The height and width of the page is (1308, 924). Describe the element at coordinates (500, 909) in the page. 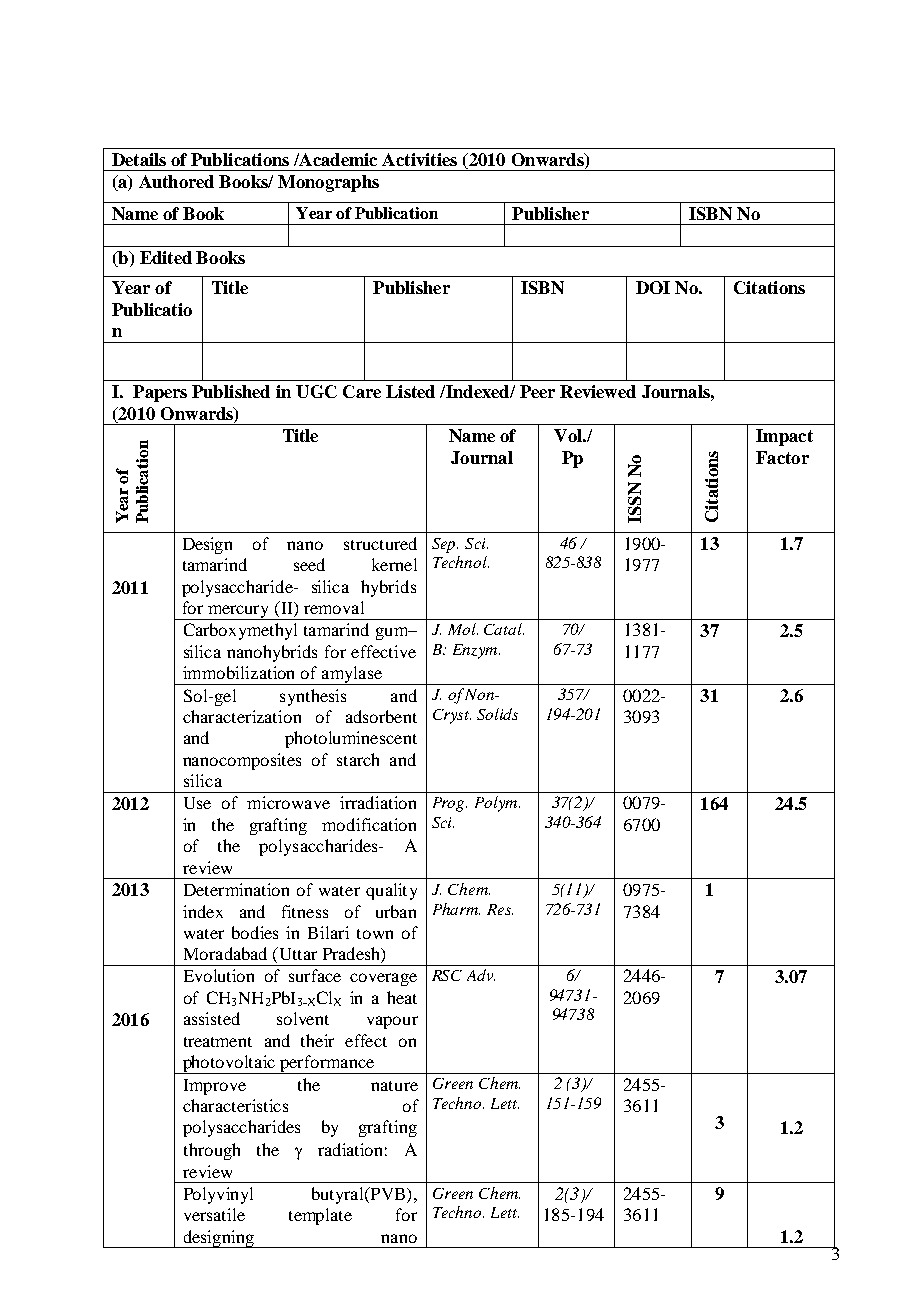

I see `Res` at that location.
